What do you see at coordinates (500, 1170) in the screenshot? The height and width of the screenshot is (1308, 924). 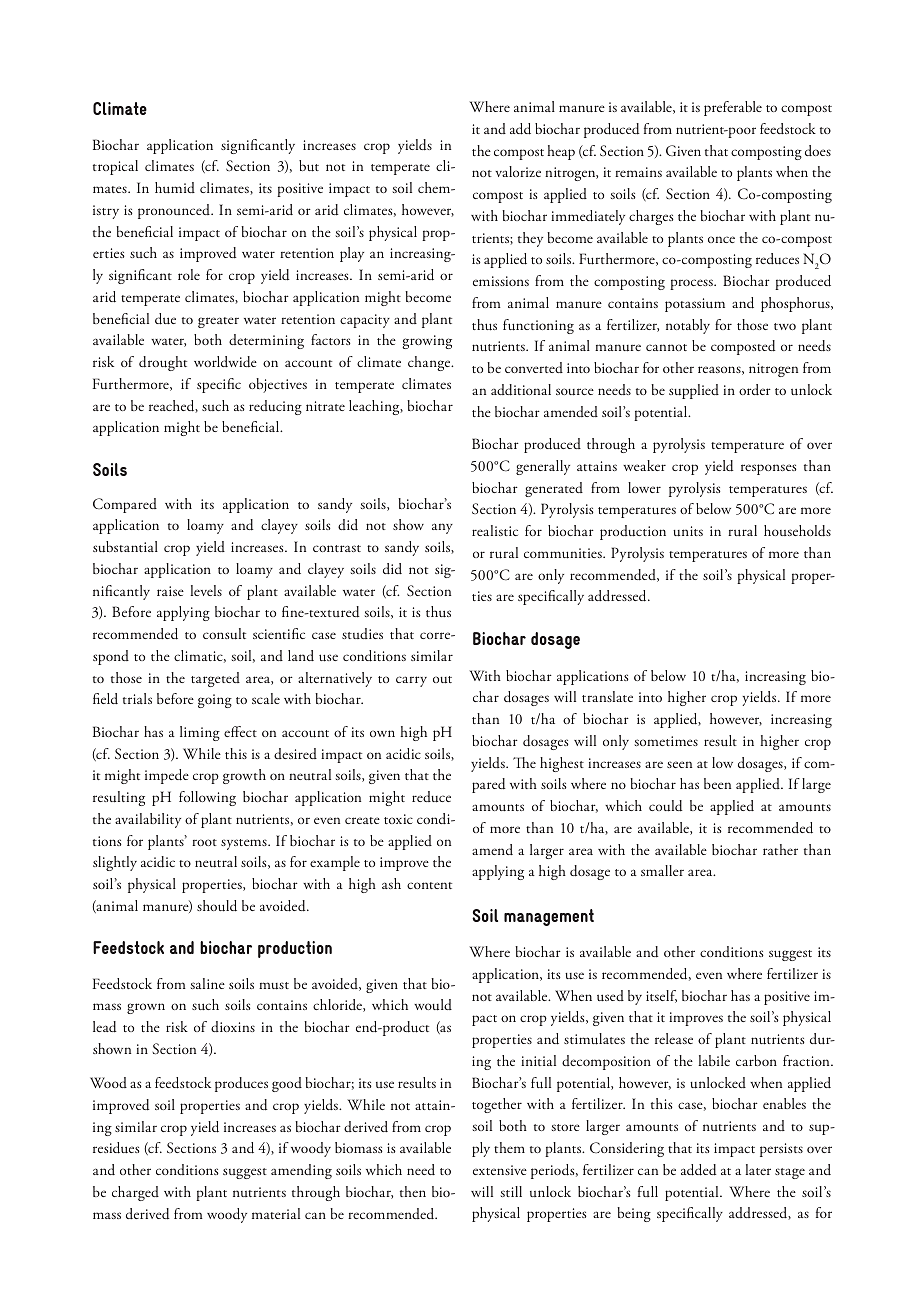 I see `extensive` at bounding box center [500, 1170].
